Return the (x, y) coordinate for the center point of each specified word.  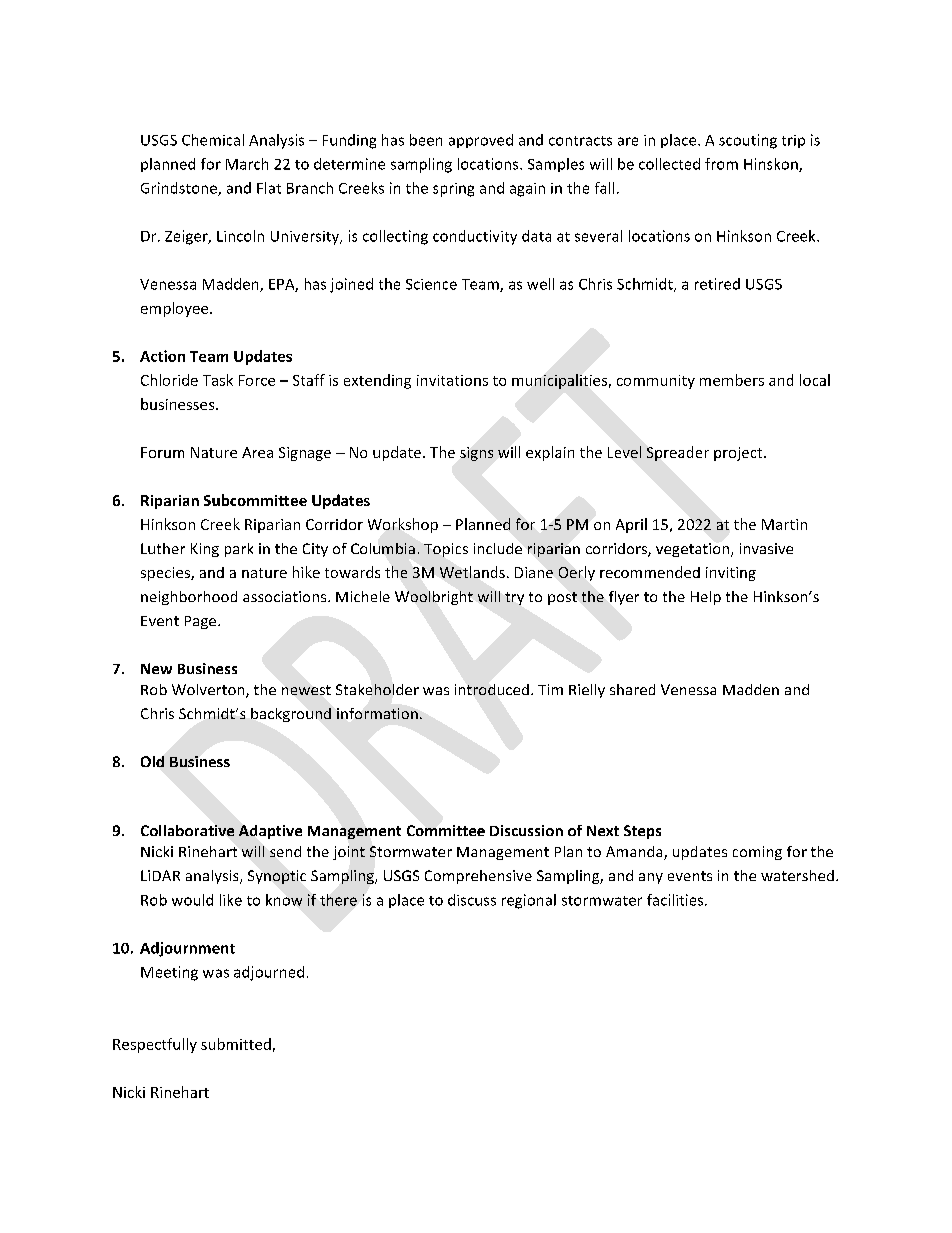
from (721, 164)
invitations (452, 380)
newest (306, 690)
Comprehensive (478, 877)
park (239, 550)
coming (757, 853)
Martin (784, 524)
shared (632, 689)
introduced (492, 689)
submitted (236, 1044)
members (732, 380)
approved (481, 141)
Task (218, 380)
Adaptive (270, 832)
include (498, 548)
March (247, 164)
